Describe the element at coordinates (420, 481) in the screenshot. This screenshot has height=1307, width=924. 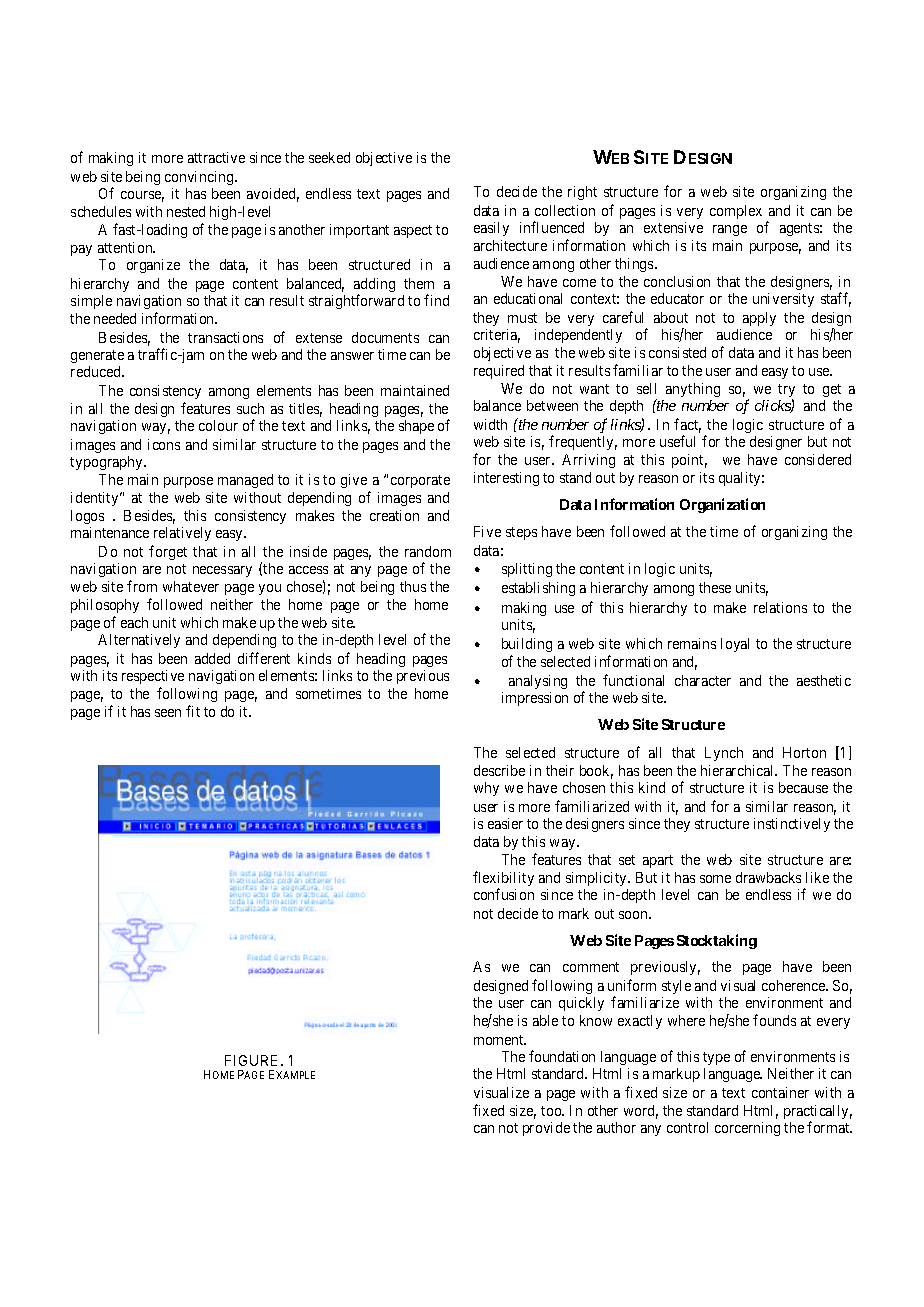
I see `corporate` at that location.
